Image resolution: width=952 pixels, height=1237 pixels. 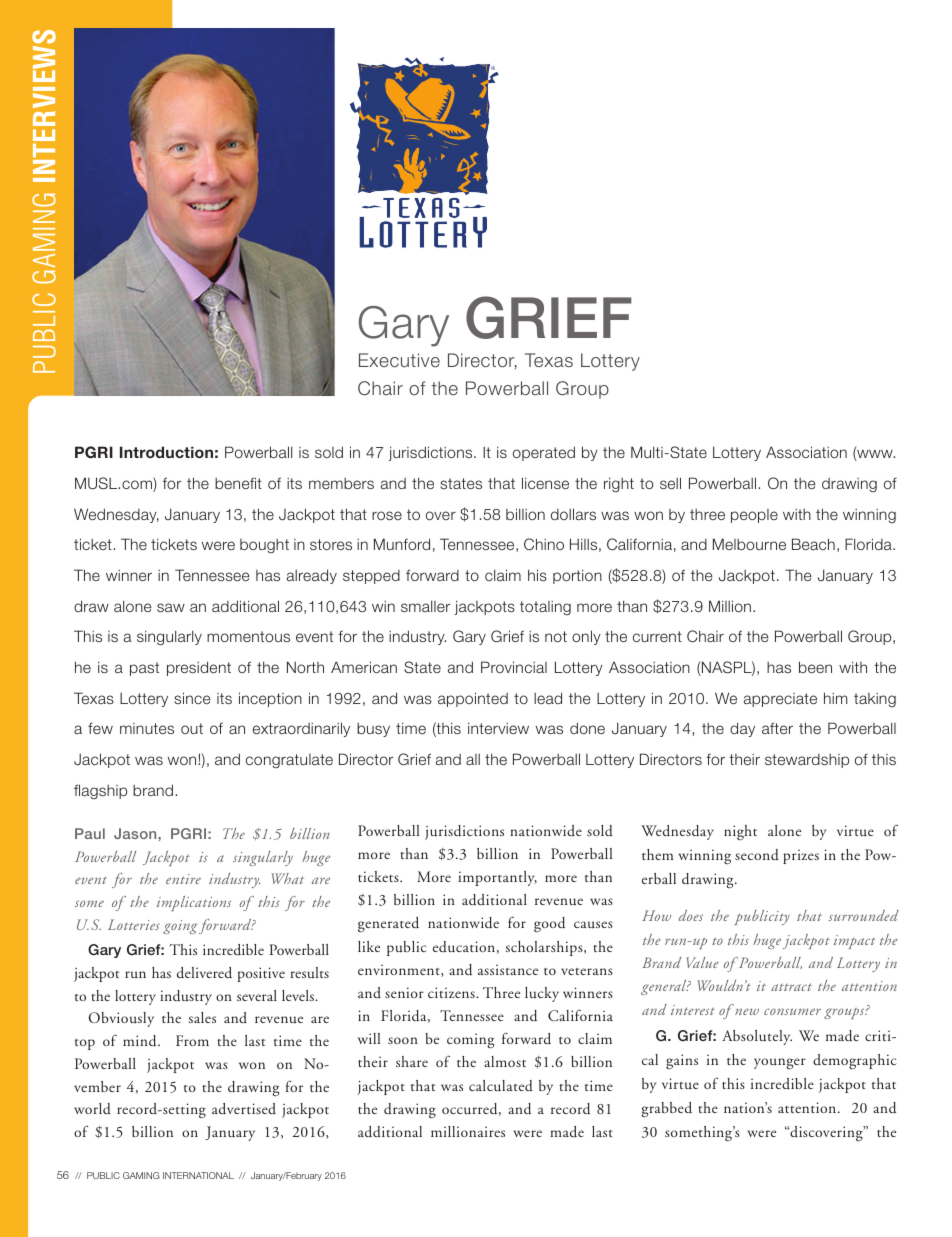 What do you see at coordinates (473, 699) in the image?
I see `appointed` at bounding box center [473, 699].
